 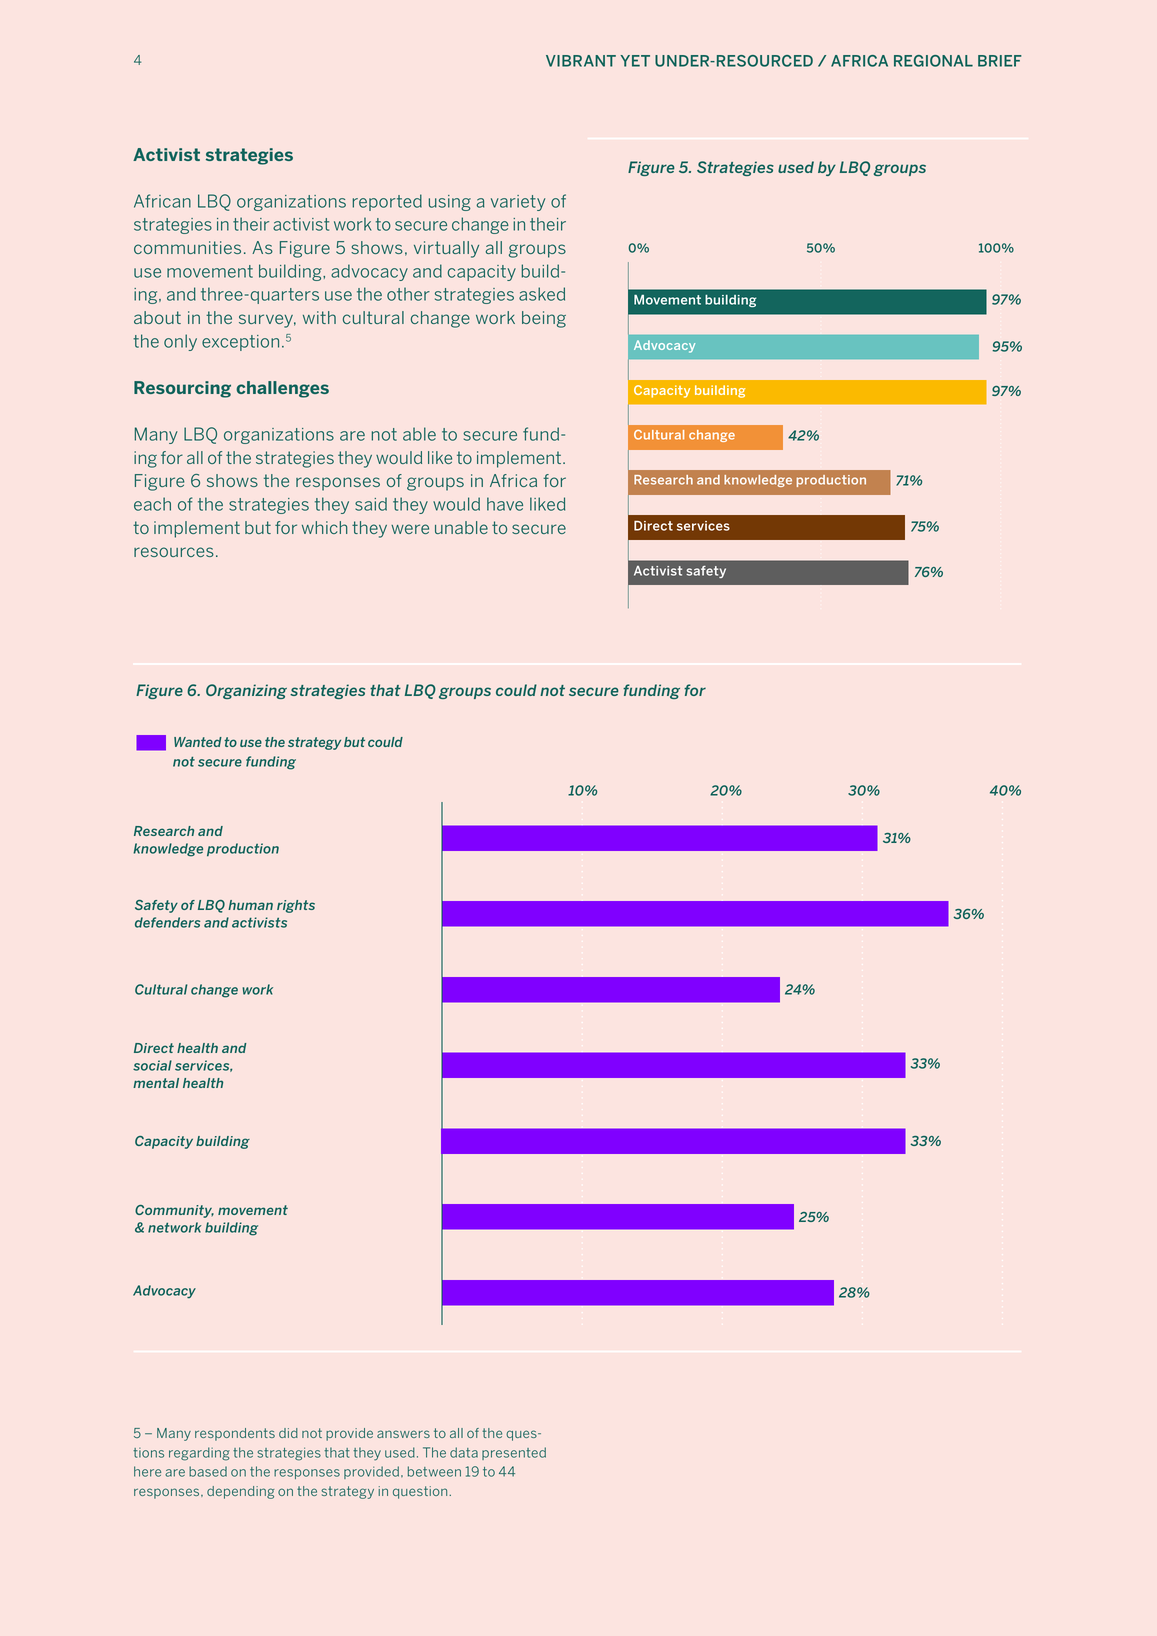 What do you see at coordinates (296, 906) in the screenshot?
I see `rights` at bounding box center [296, 906].
